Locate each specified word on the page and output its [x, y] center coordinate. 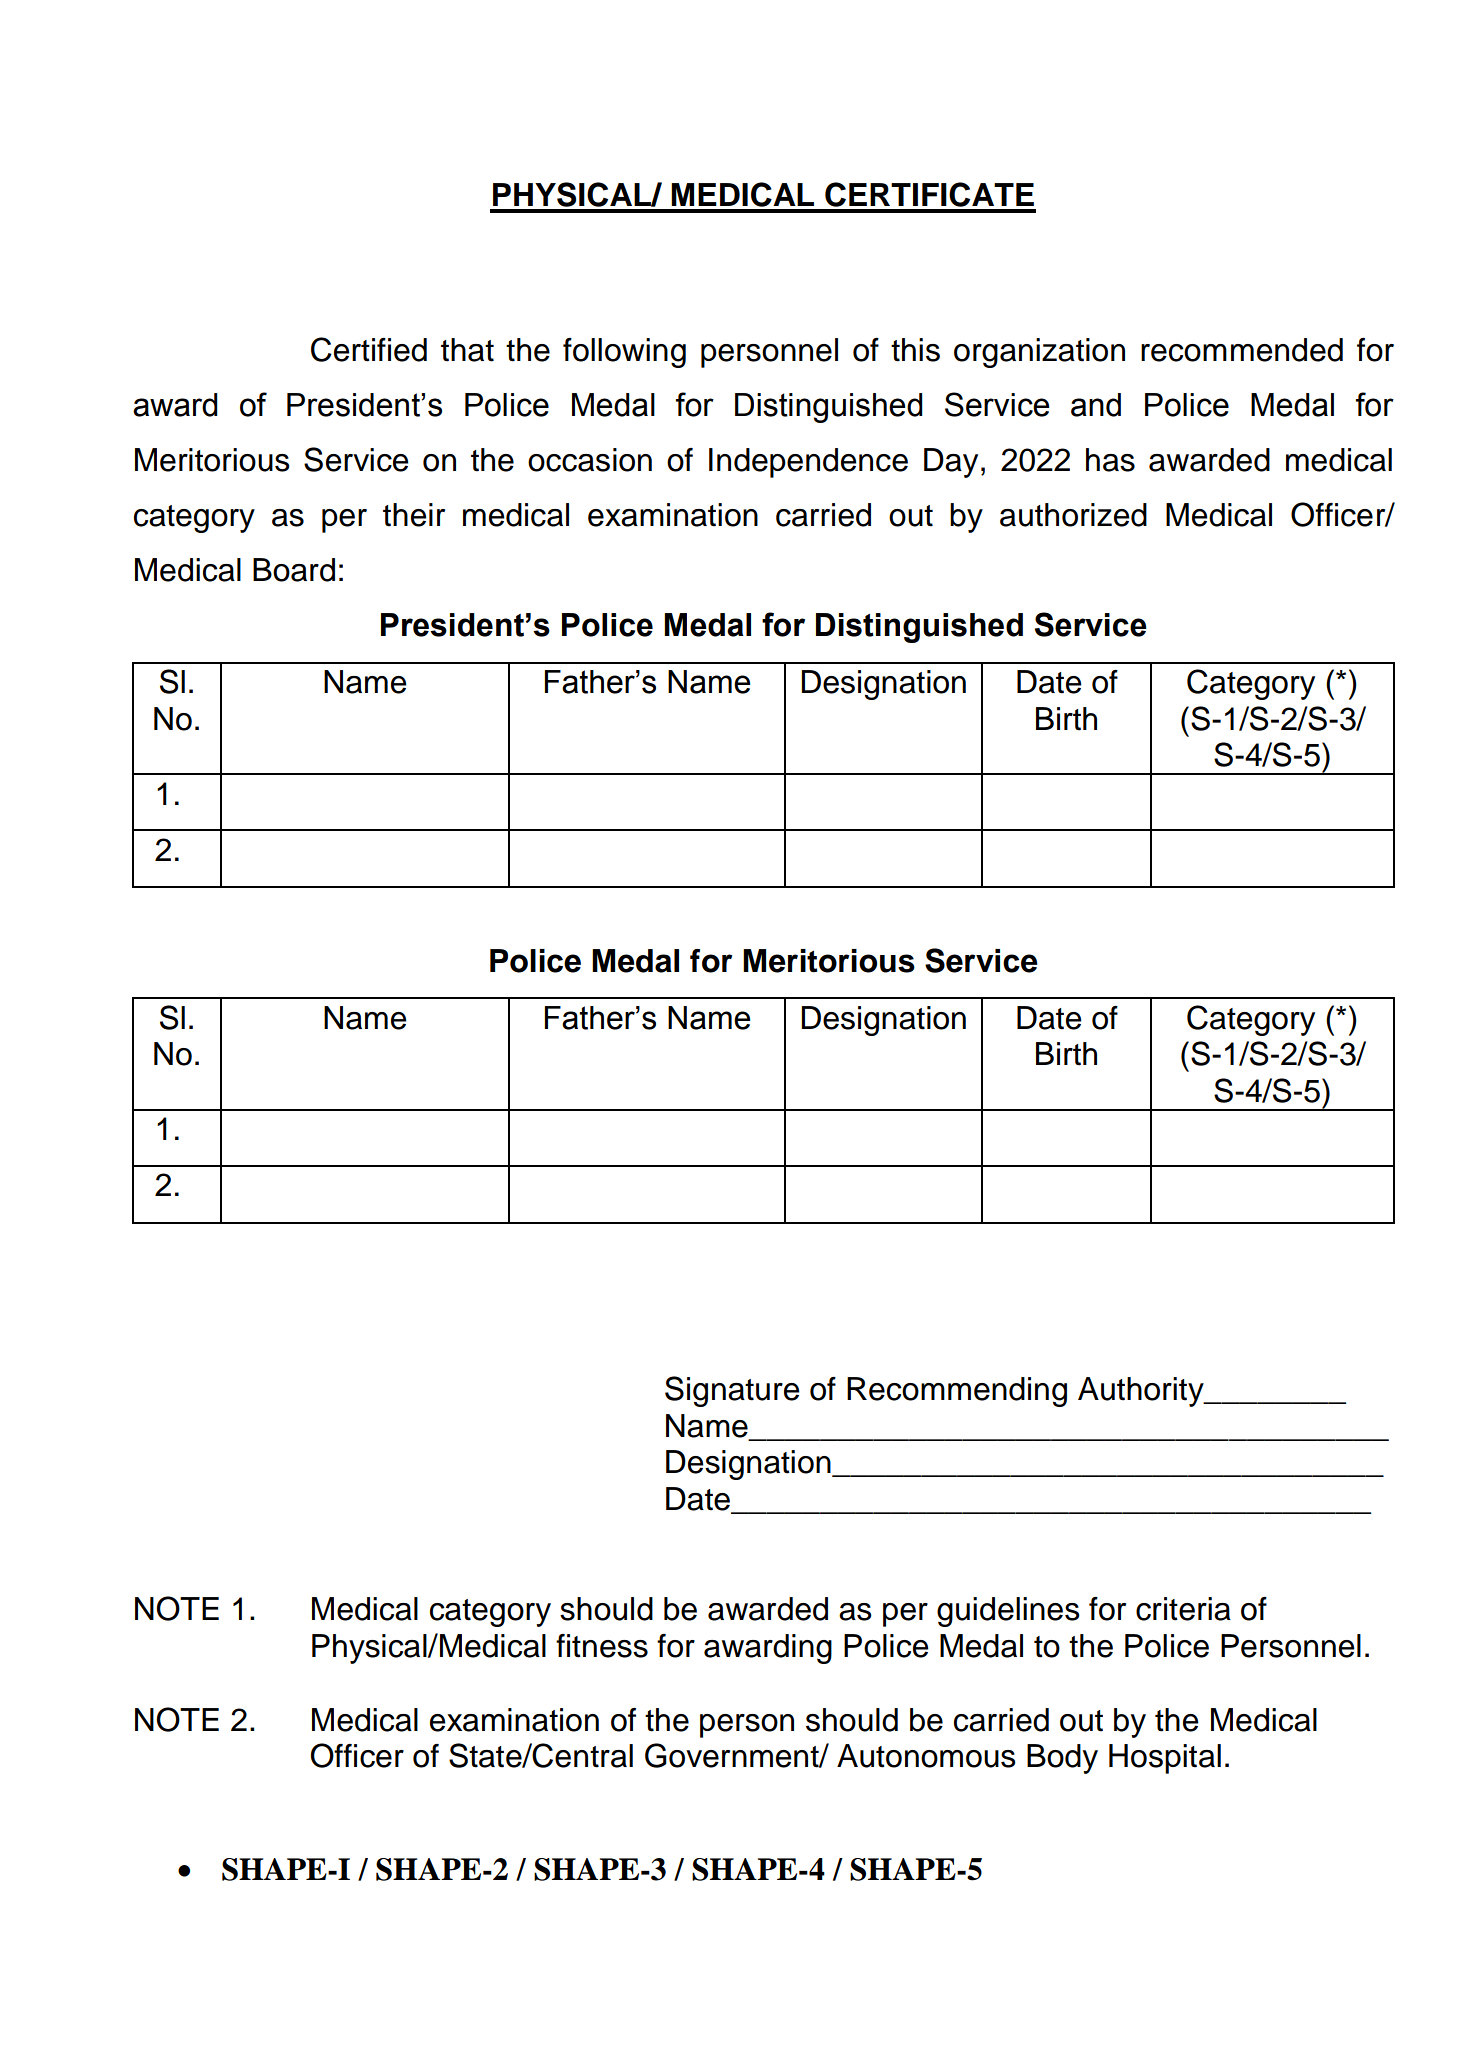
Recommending [957, 1392]
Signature [732, 1391]
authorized [1073, 515]
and [1096, 405]
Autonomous [926, 1756]
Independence [808, 463]
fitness [602, 1646]
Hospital [1165, 1759]
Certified [369, 349]
